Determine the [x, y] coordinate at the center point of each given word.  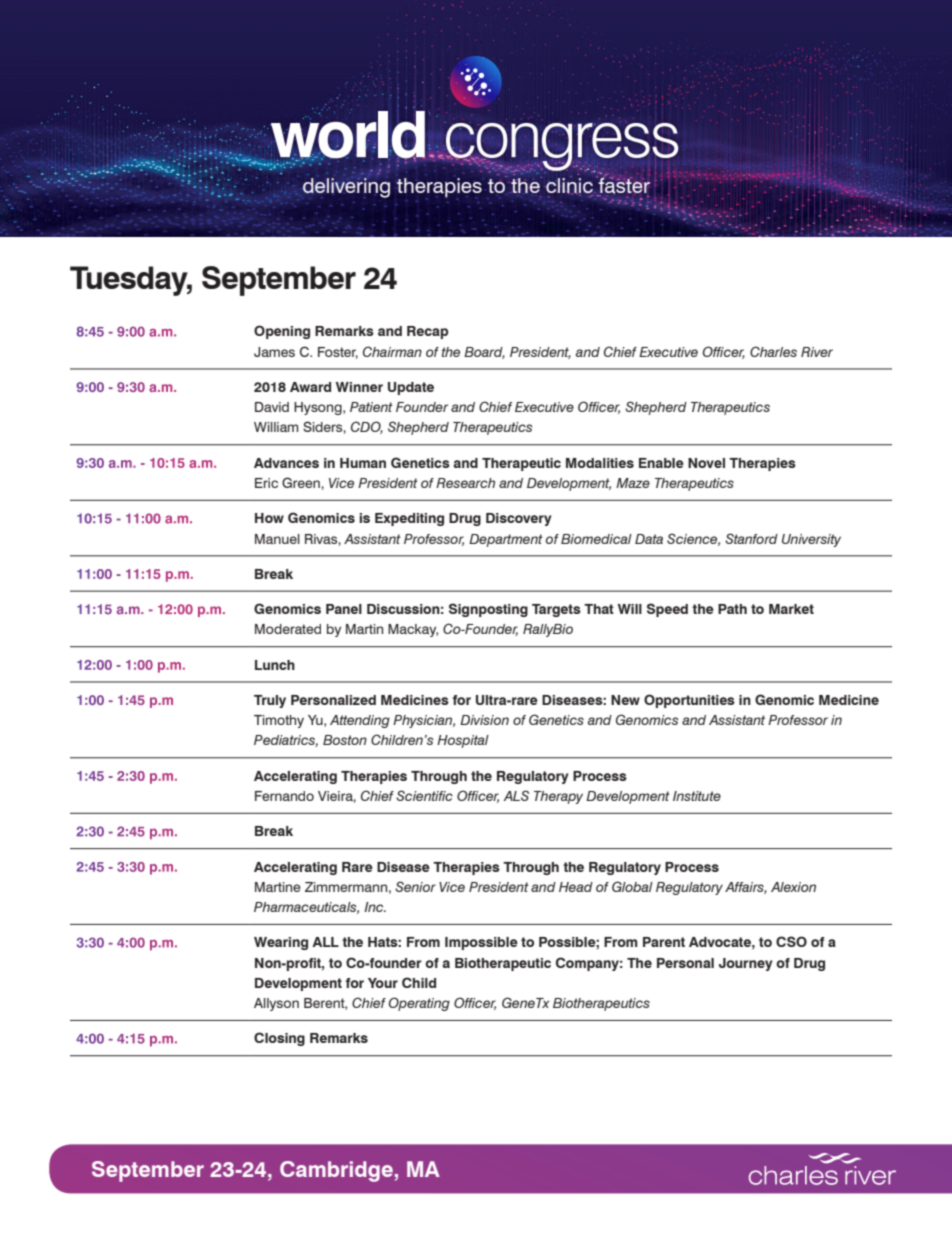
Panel [344, 609]
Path [732, 609]
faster [623, 184]
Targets [556, 610]
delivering [346, 187]
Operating [419, 1004]
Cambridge [336, 1171]
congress [562, 147]
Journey [746, 964]
